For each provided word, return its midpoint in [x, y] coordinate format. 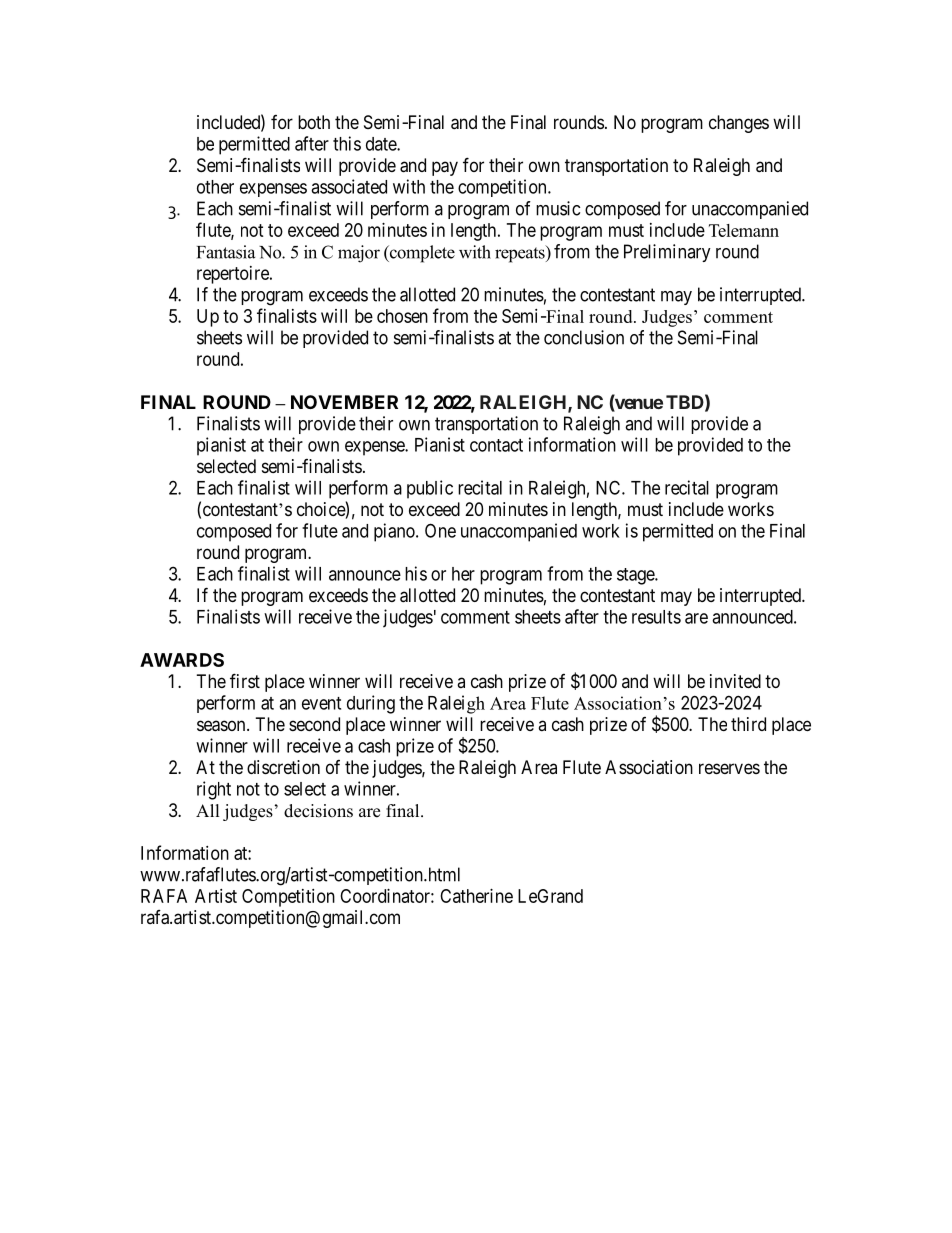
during [371, 704]
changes [739, 124]
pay [445, 168]
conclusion [584, 337]
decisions [318, 811]
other [215, 187]
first [245, 680]
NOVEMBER [344, 402]
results [656, 617]
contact [496, 445]
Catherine [476, 896]
